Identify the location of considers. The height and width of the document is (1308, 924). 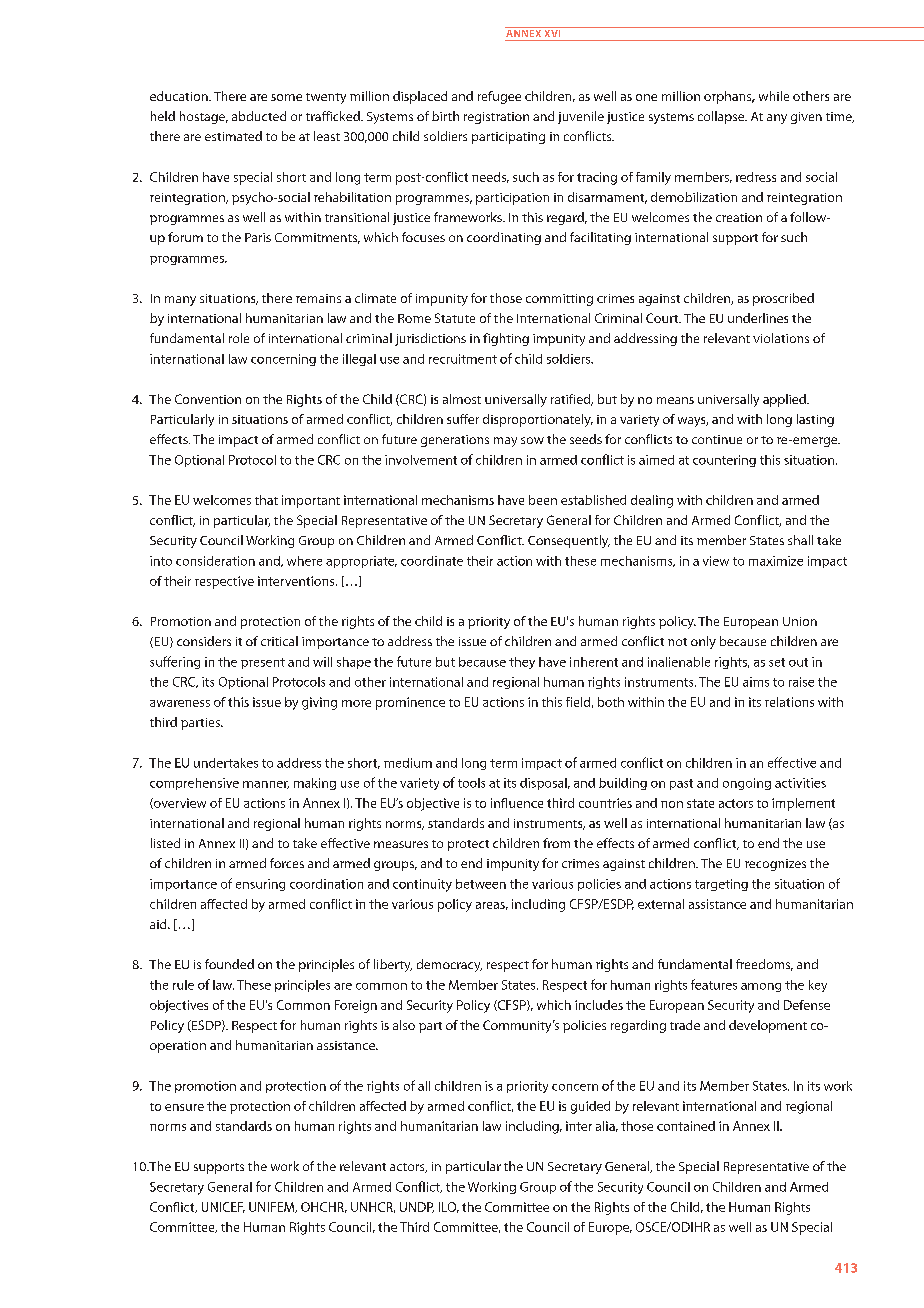
(204, 641).
